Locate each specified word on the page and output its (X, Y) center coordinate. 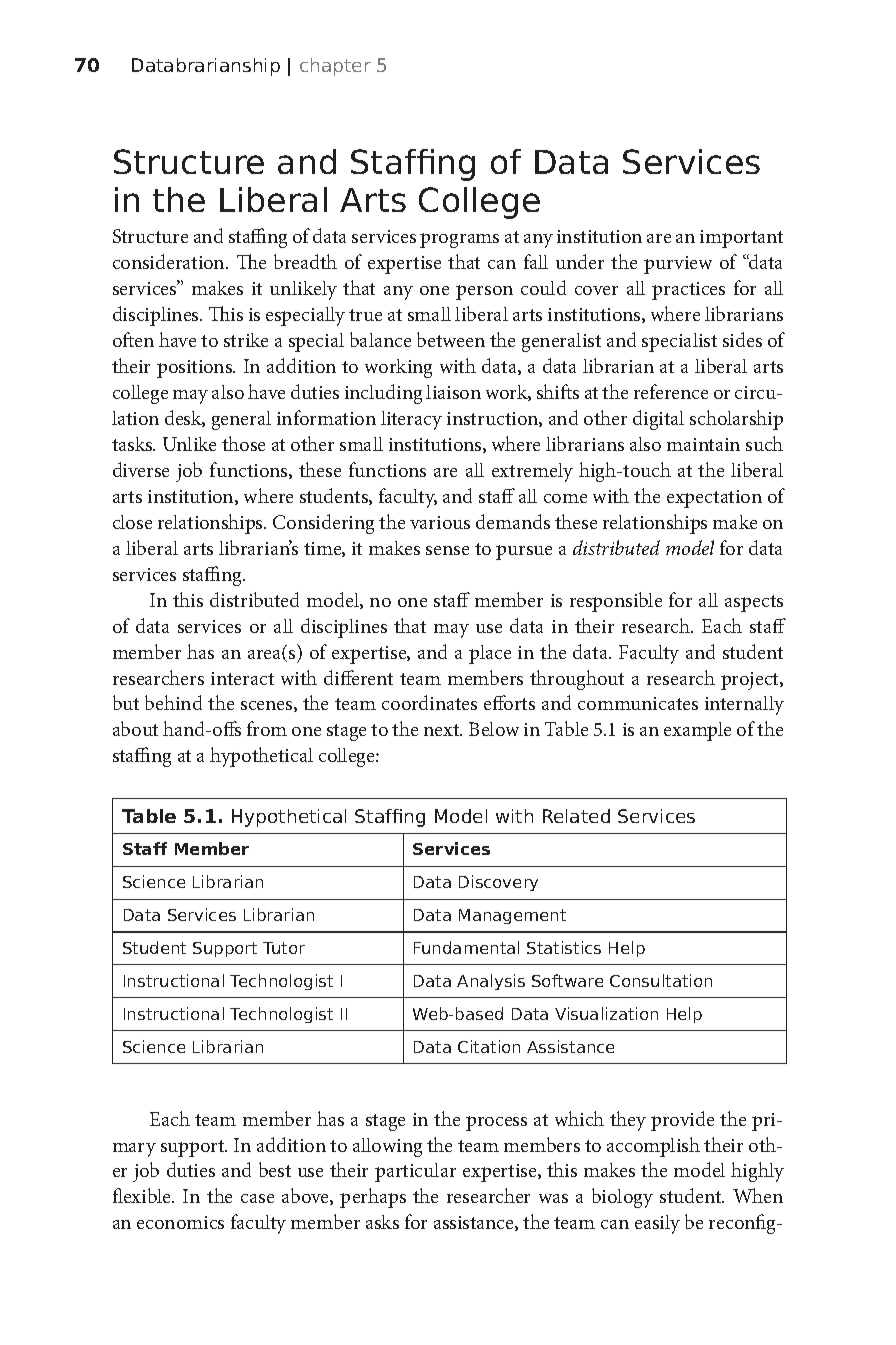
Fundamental (466, 947)
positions (196, 369)
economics (180, 1222)
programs (459, 240)
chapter (335, 67)
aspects (754, 603)
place (490, 654)
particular (415, 1172)
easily (657, 1224)
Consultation (661, 980)
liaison (453, 392)
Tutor (284, 948)
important (741, 239)
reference (671, 391)
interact (242, 678)
